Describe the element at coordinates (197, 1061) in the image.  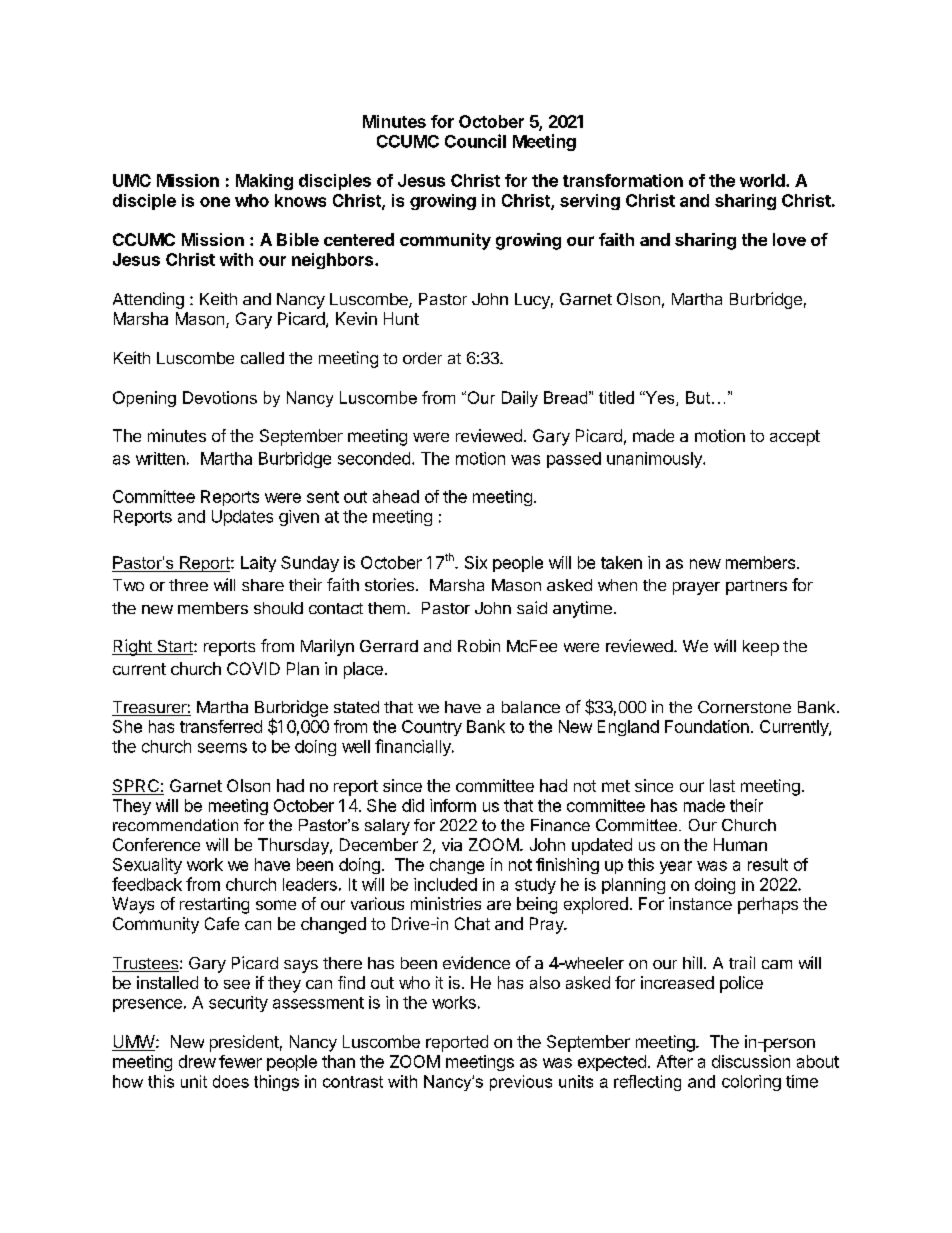
I see `drew` at that location.
